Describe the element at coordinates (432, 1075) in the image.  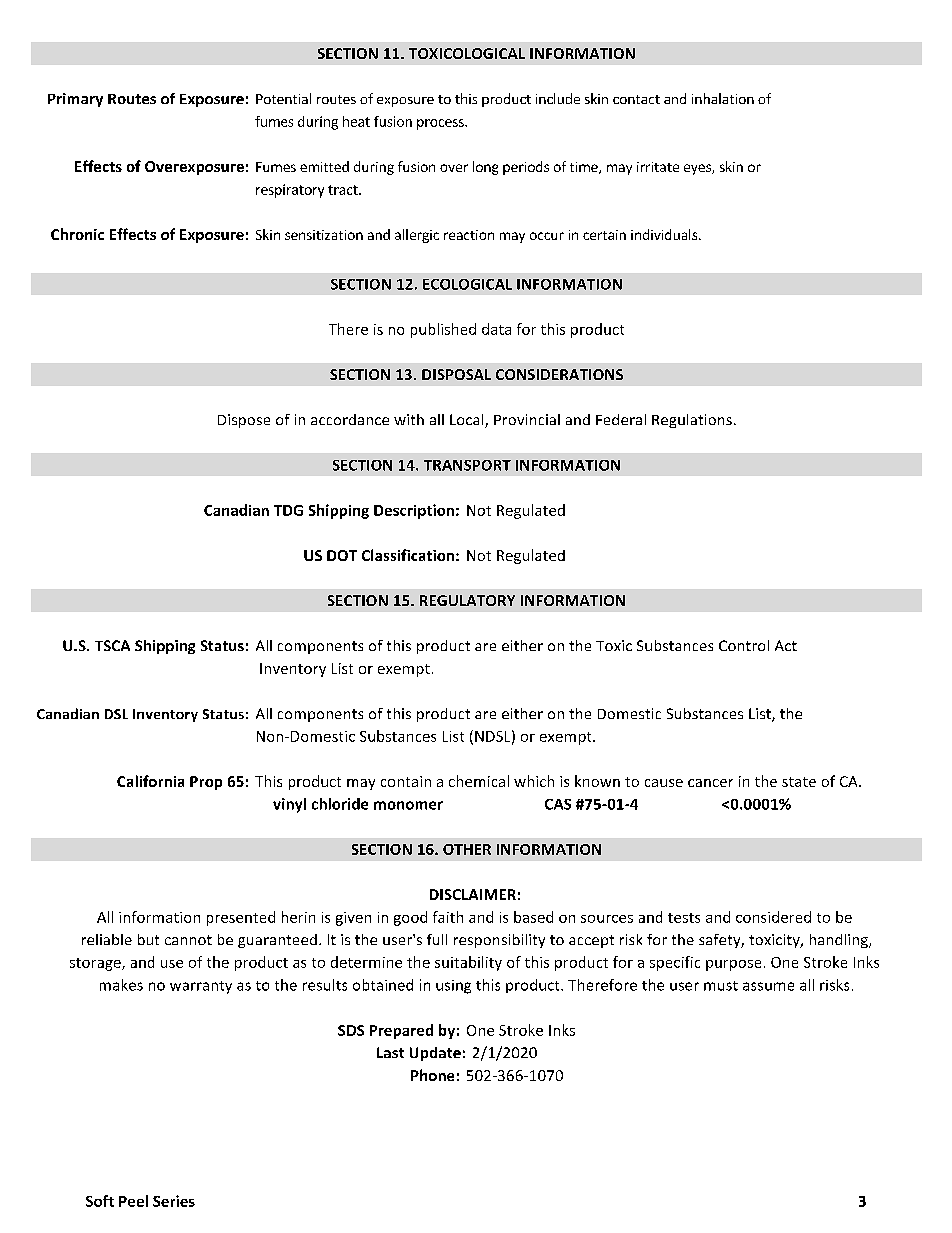
I see `Phone` at that location.
